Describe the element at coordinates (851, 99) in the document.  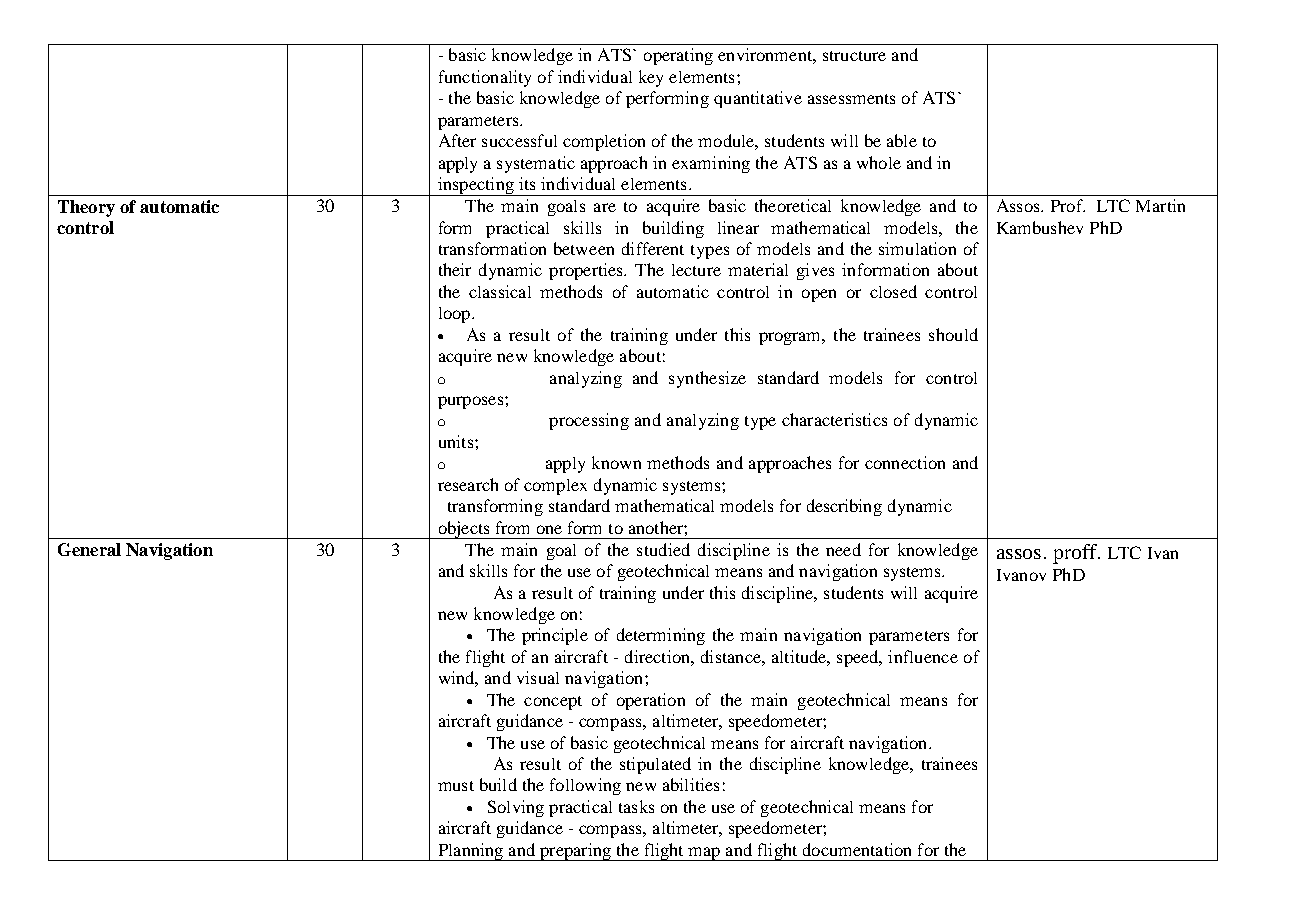
I see `assessments` at that location.
